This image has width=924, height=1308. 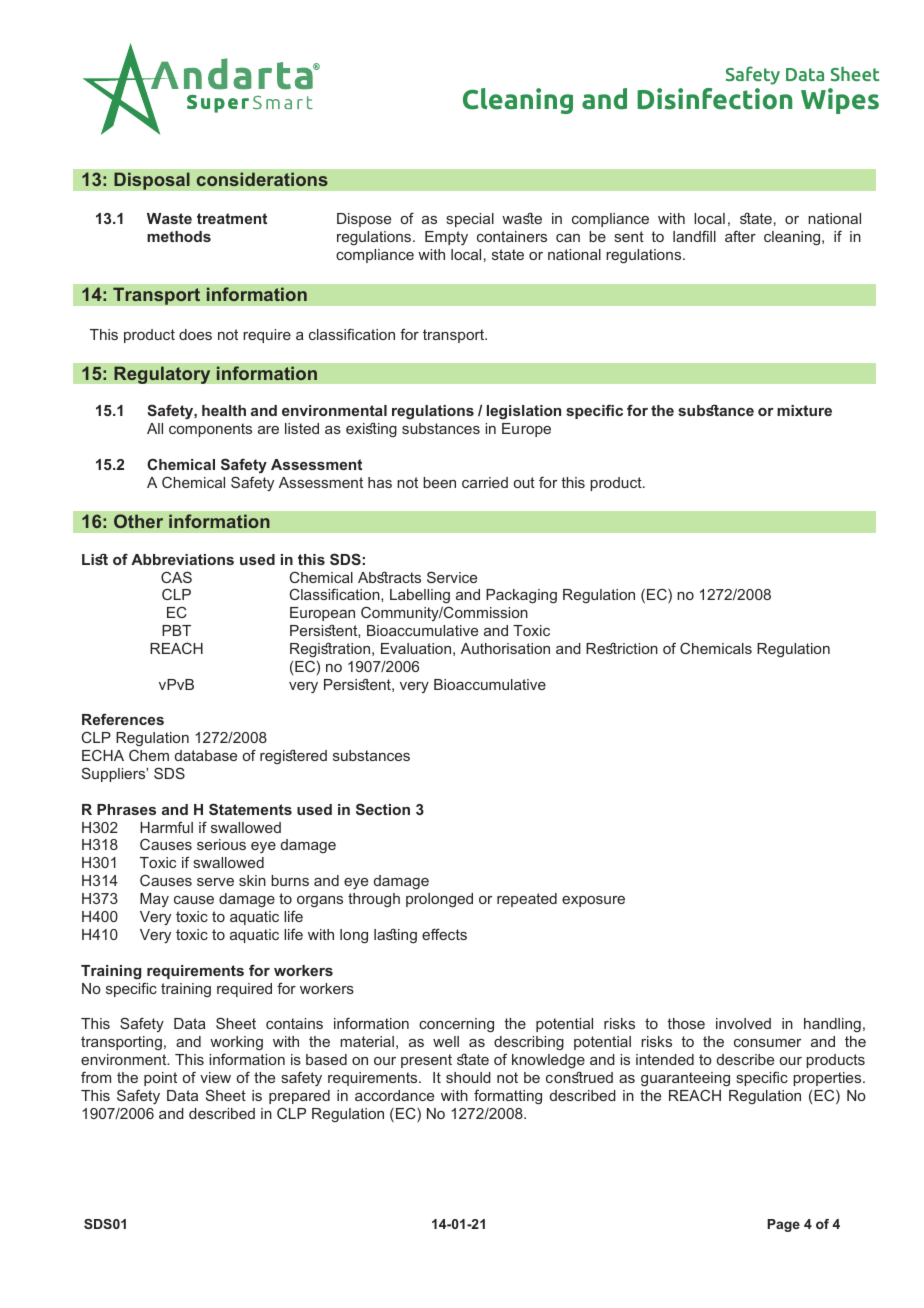 What do you see at coordinates (505, 648) in the image?
I see `Authorisation` at bounding box center [505, 648].
